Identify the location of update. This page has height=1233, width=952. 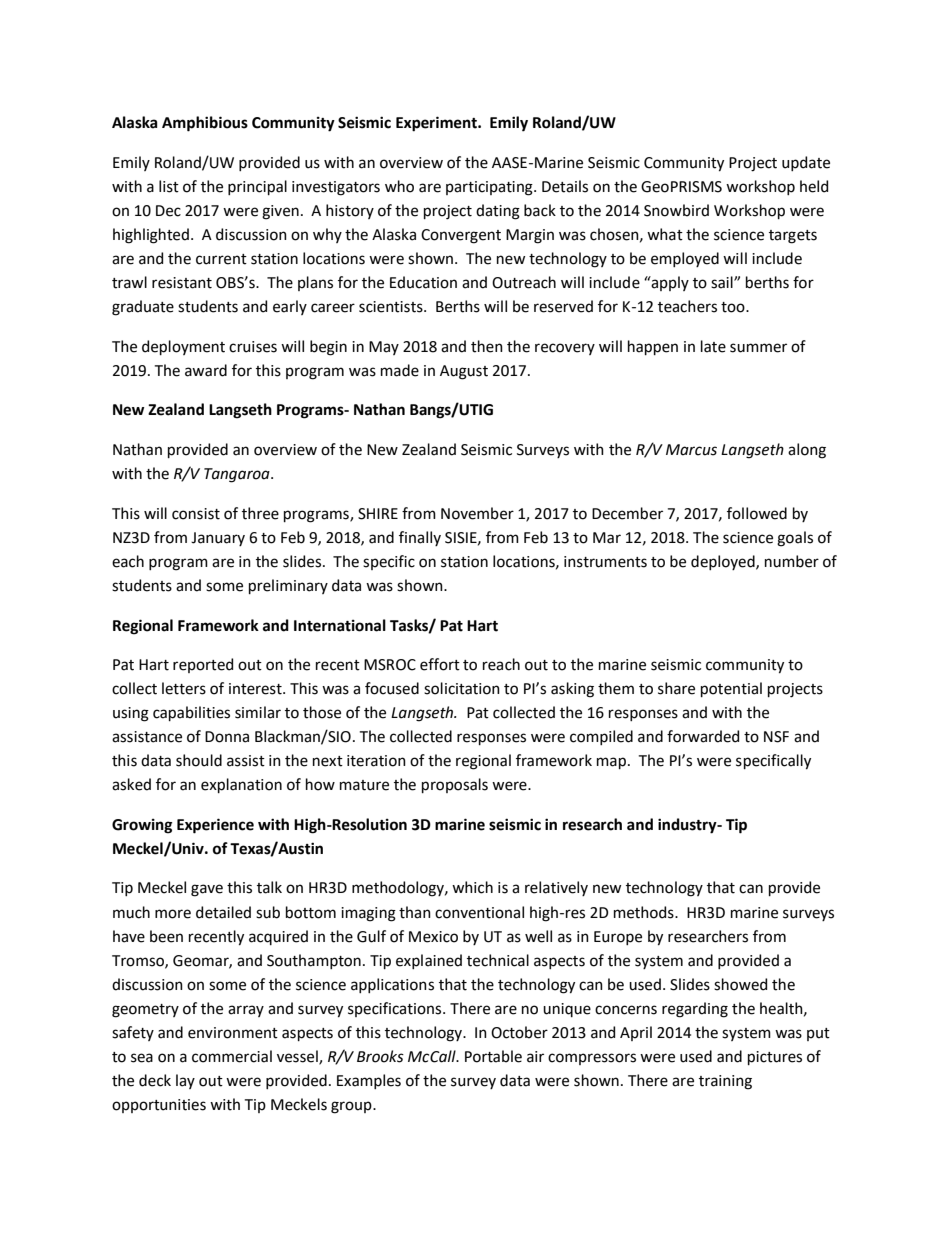
(806, 163).
